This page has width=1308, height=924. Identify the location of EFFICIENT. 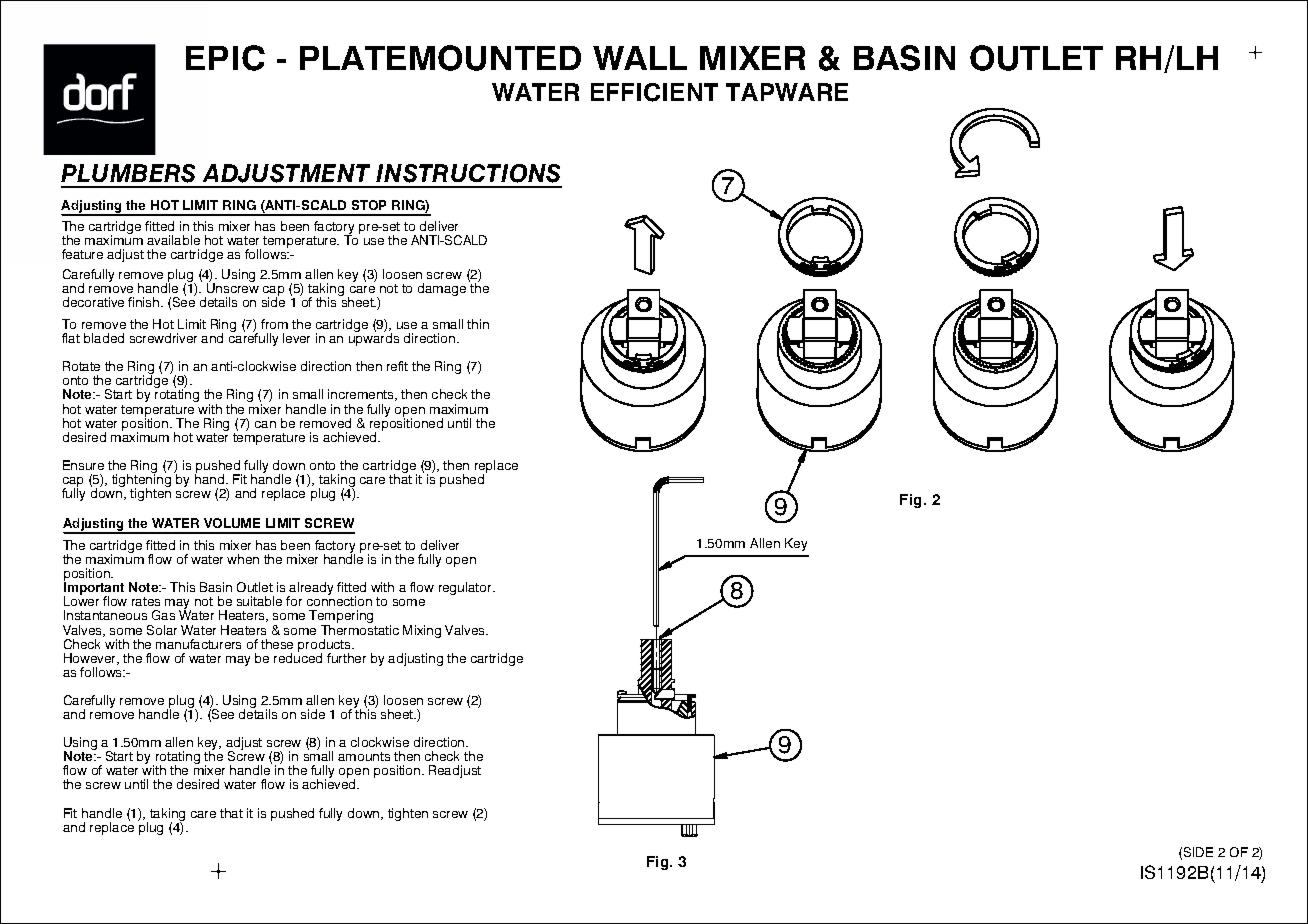
(654, 92).
